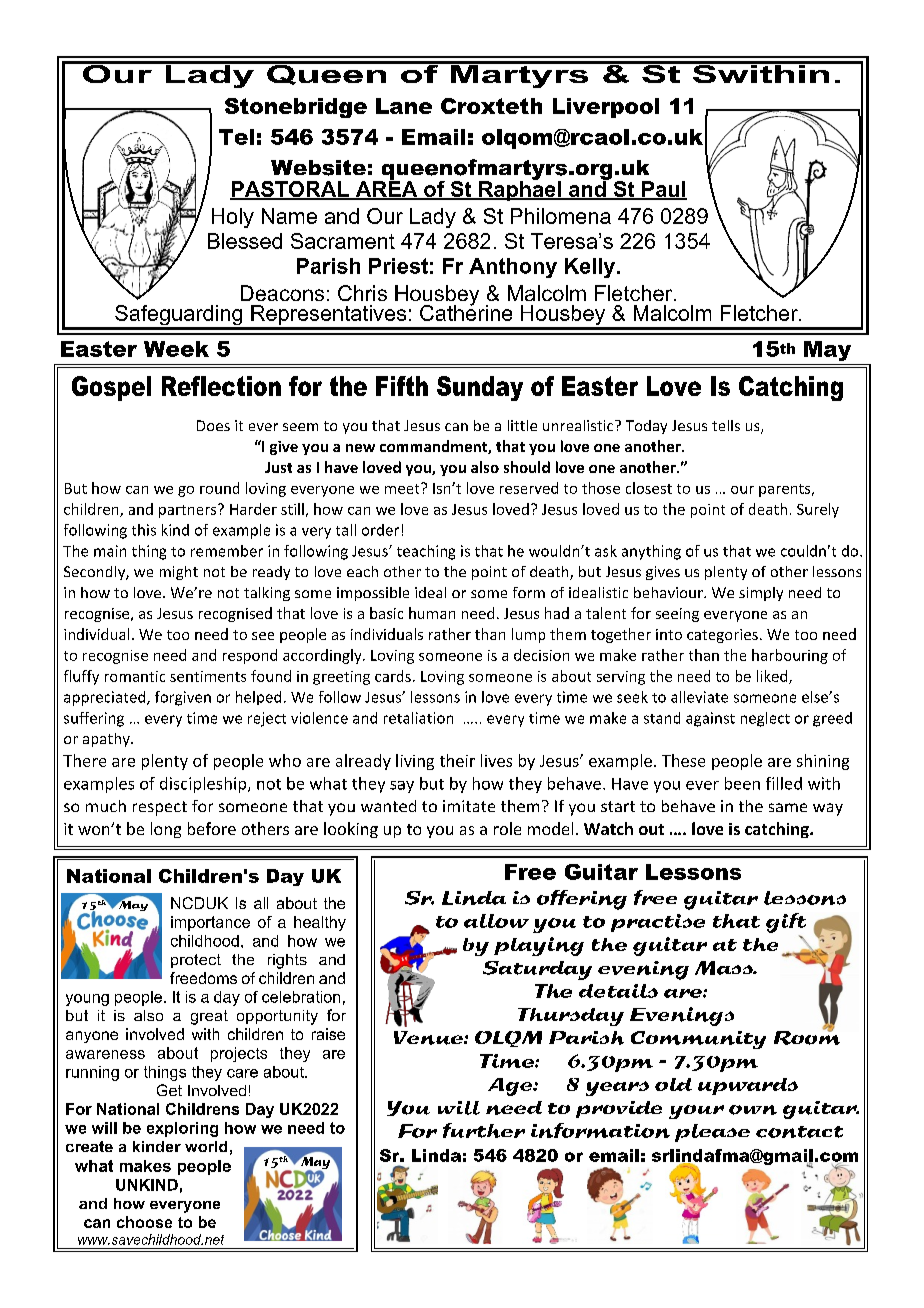 The height and width of the screenshot is (1308, 924). Describe the element at coordinates (233, 218) in the screenshot. I see `Holy` at that location.
